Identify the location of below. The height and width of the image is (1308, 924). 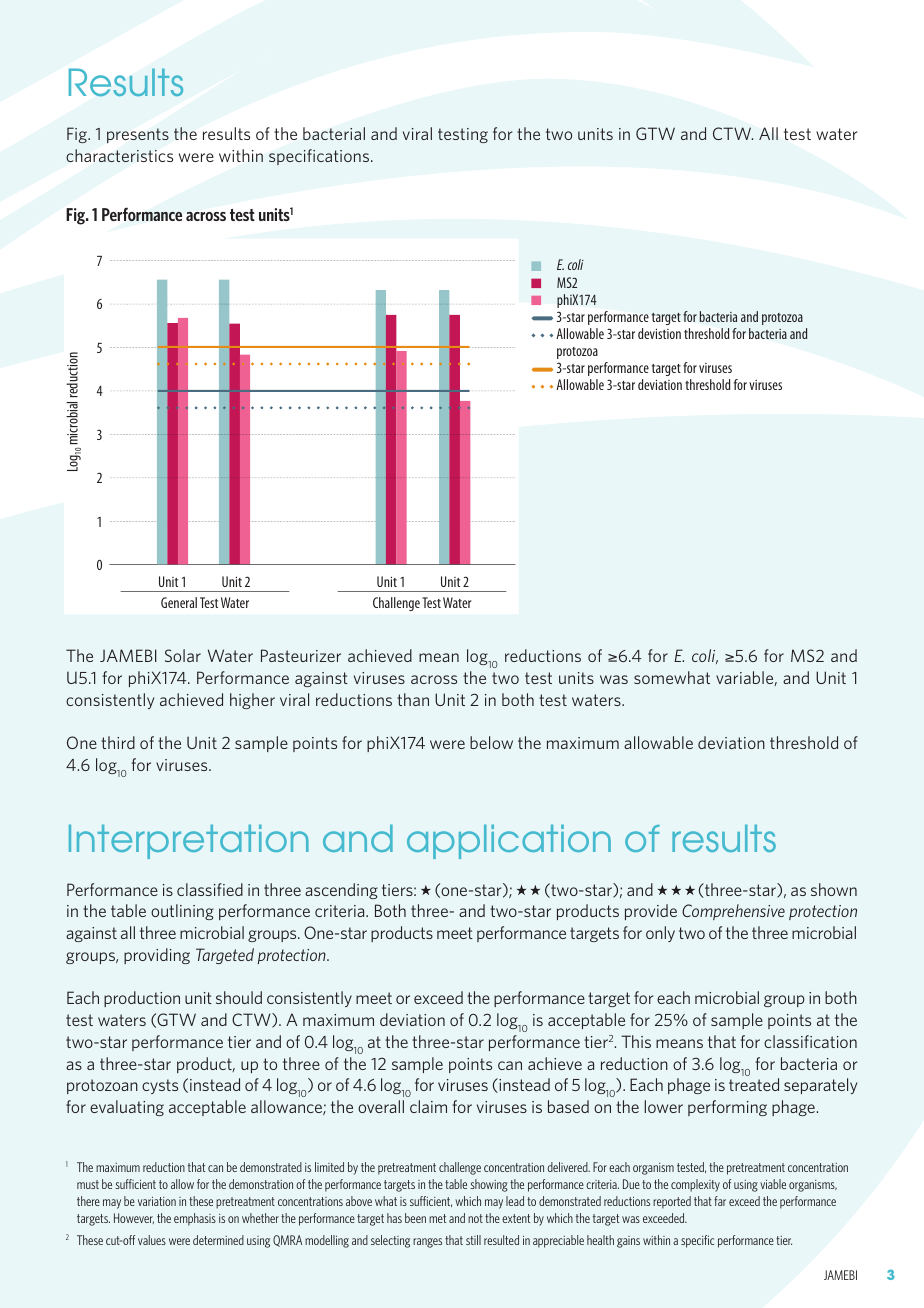
(491, 742).
